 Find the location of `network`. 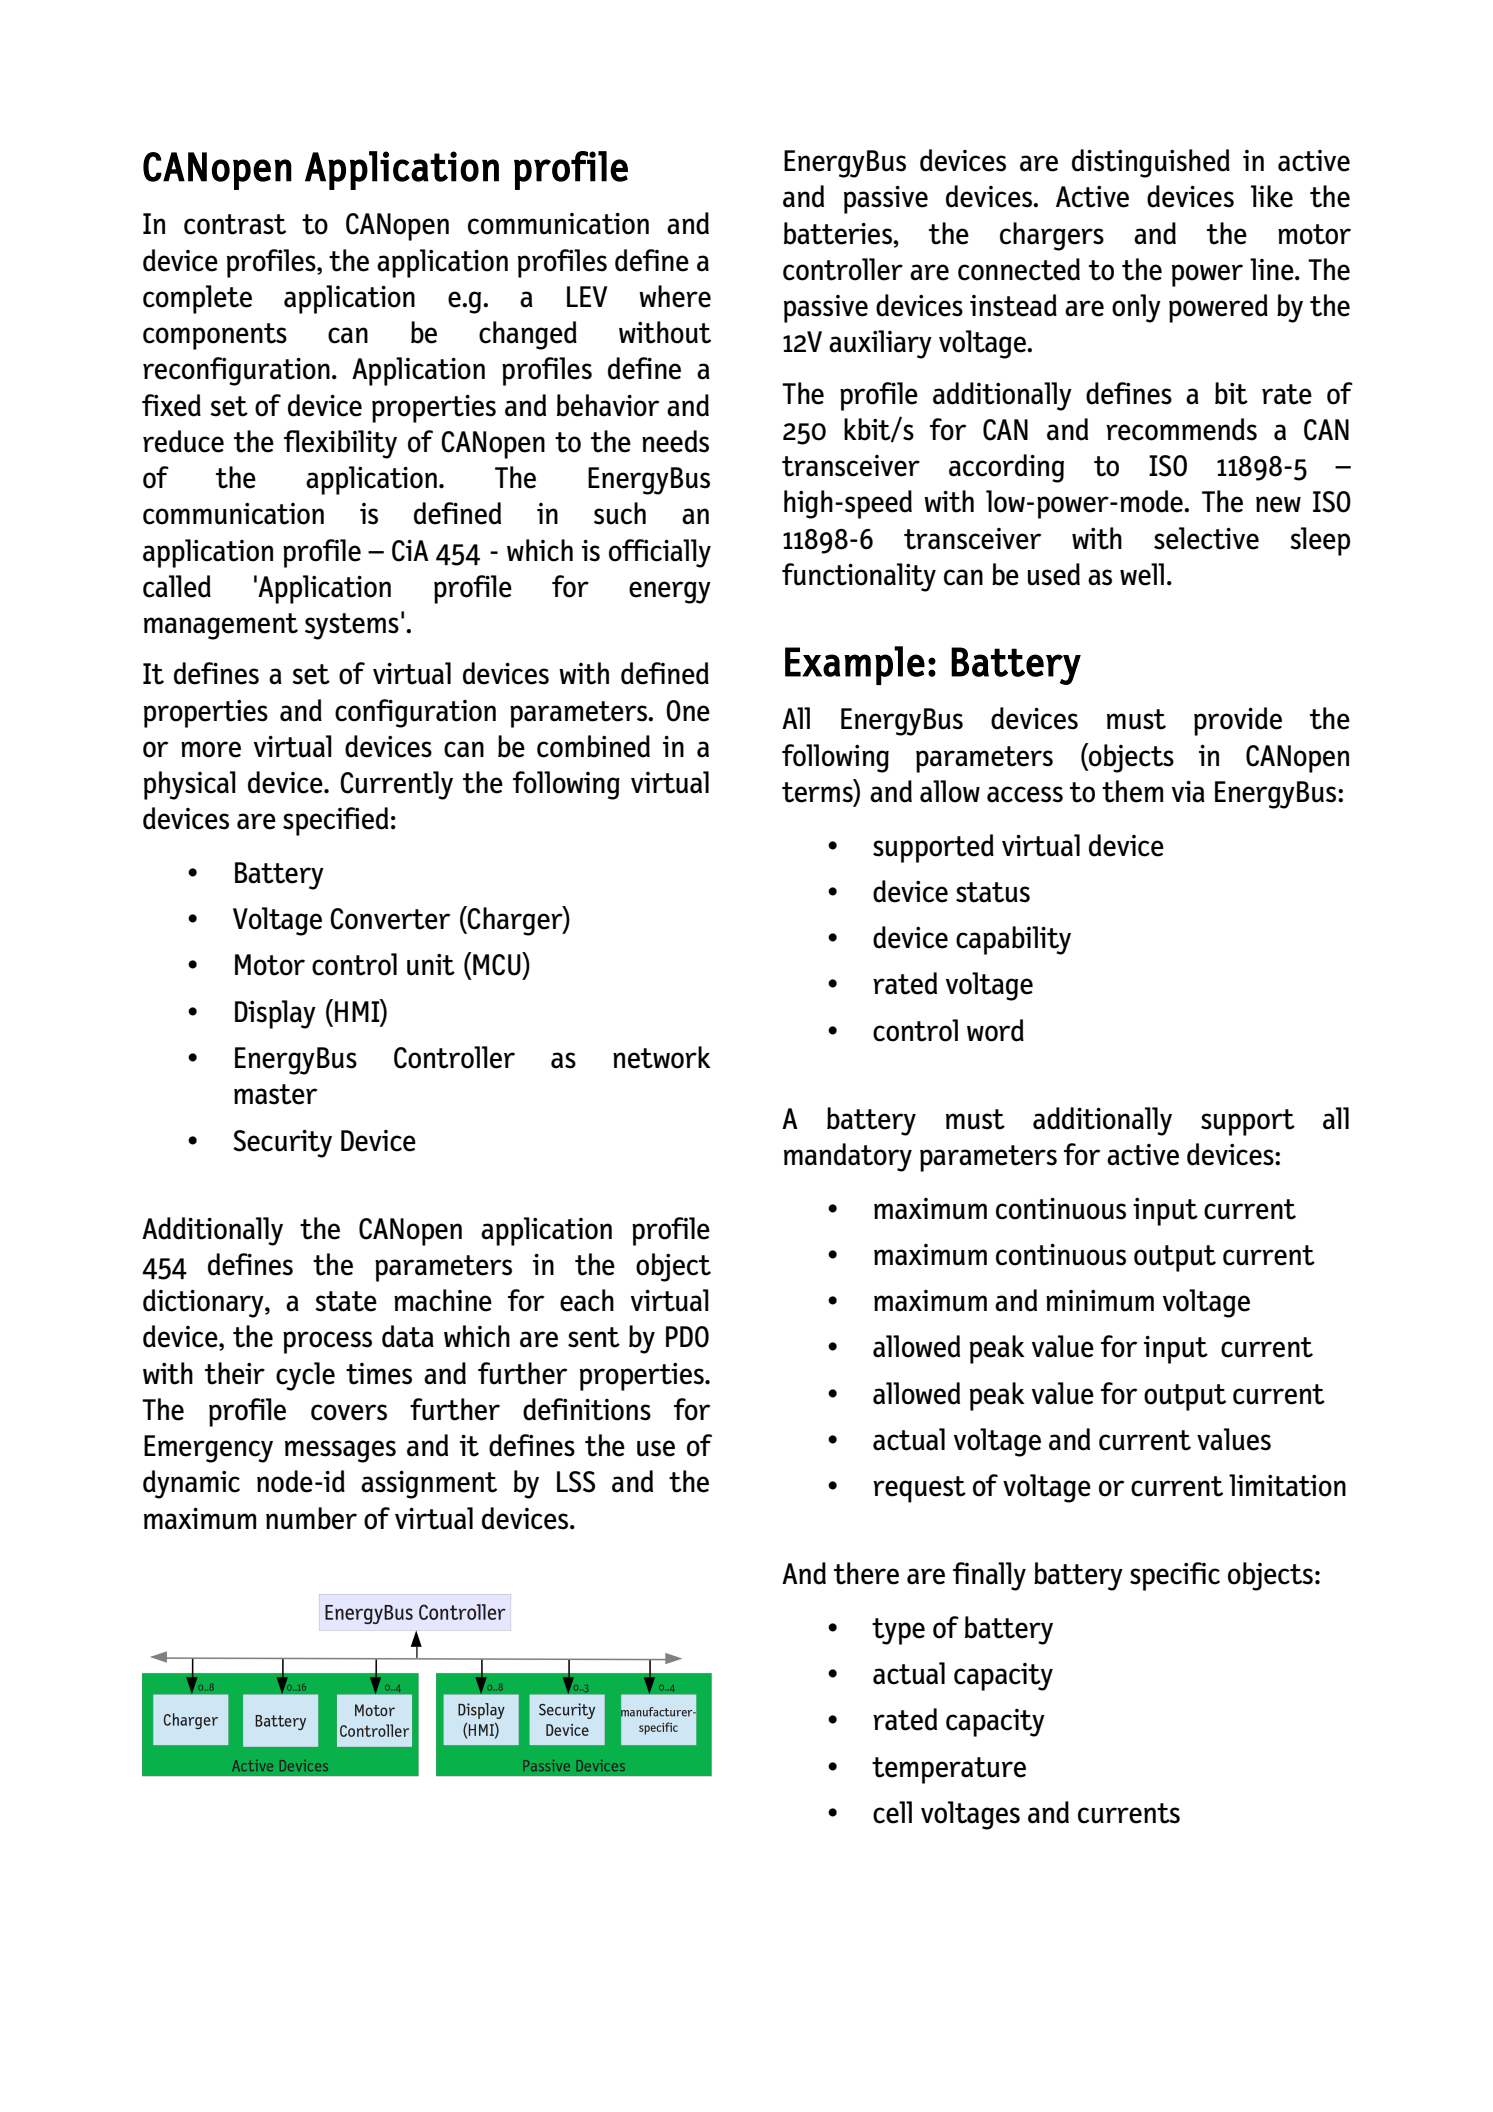

network is located at coordinates (662, 1057).
